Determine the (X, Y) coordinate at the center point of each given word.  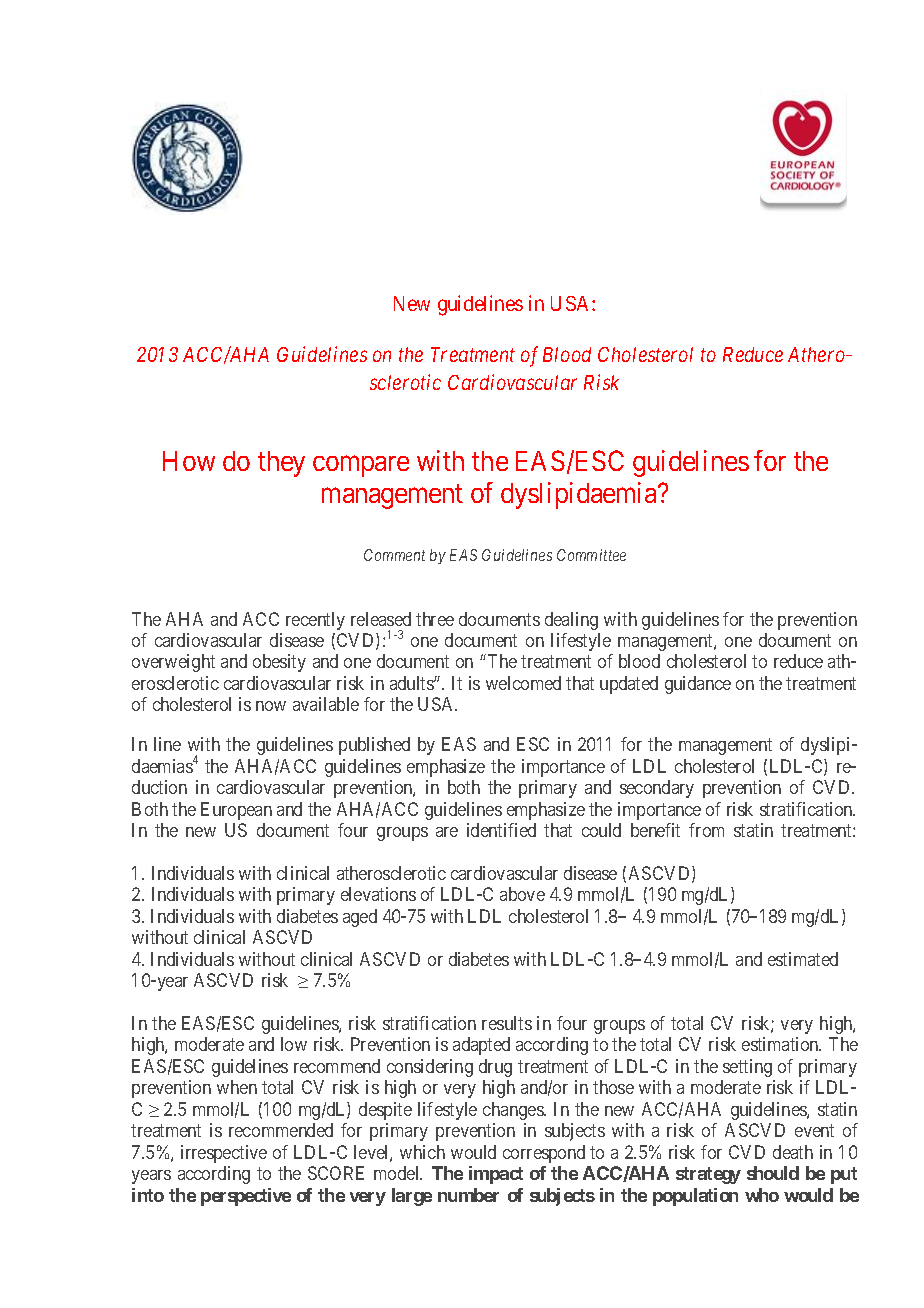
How (189, 461)
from (706, 830)
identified (501, 830)
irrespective (224, 1154)
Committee (591, 555)
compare (361, 466)
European (236, 811)
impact (496, 1175)
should (773, 1173)
